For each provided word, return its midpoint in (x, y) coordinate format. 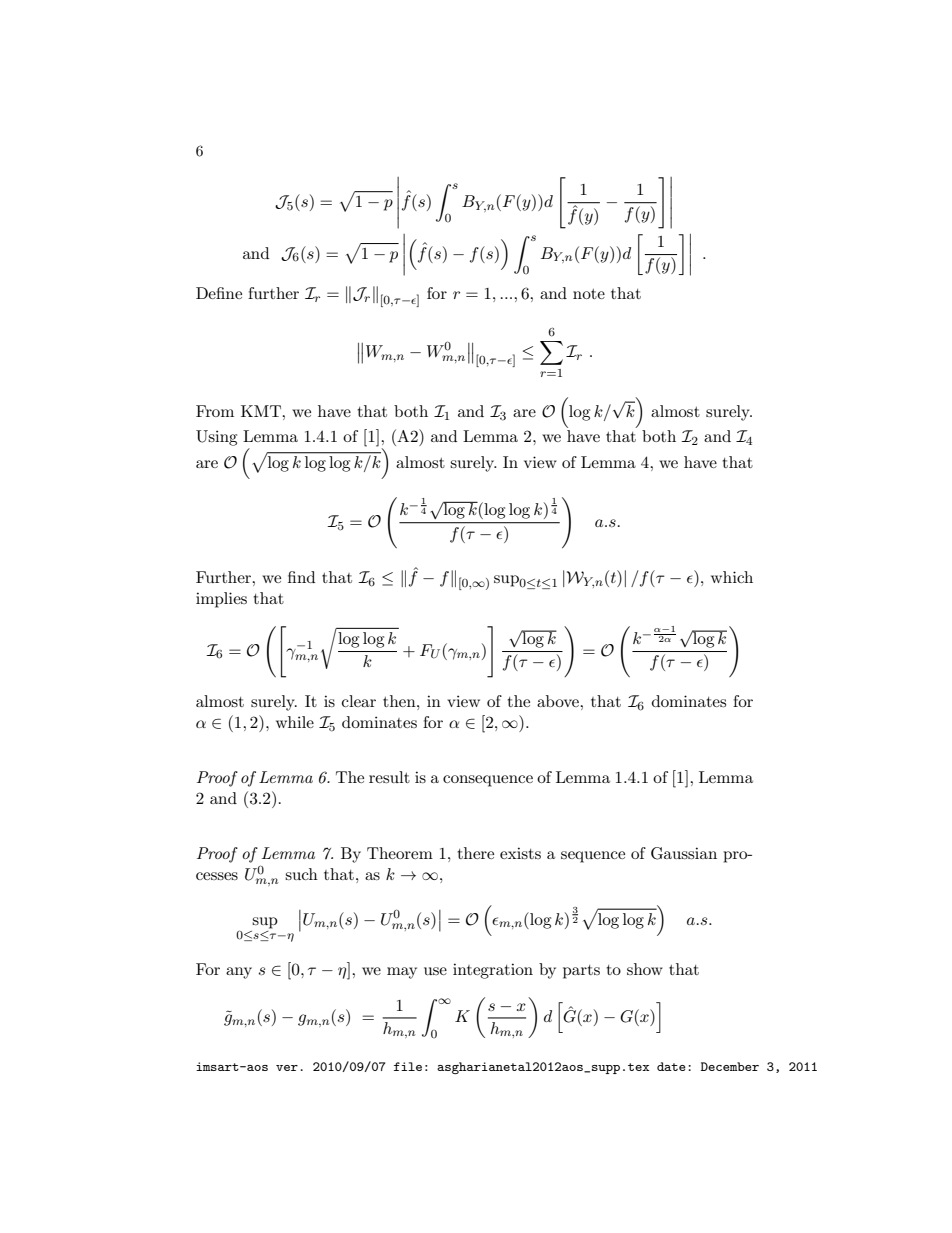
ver (287, 1068)
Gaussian (684, 853)
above (559, 701)
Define (219, 293)
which (732, 577)
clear (359, 701)
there (475, 853)
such (301, 874)
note (589, 294)
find (301, 577)
